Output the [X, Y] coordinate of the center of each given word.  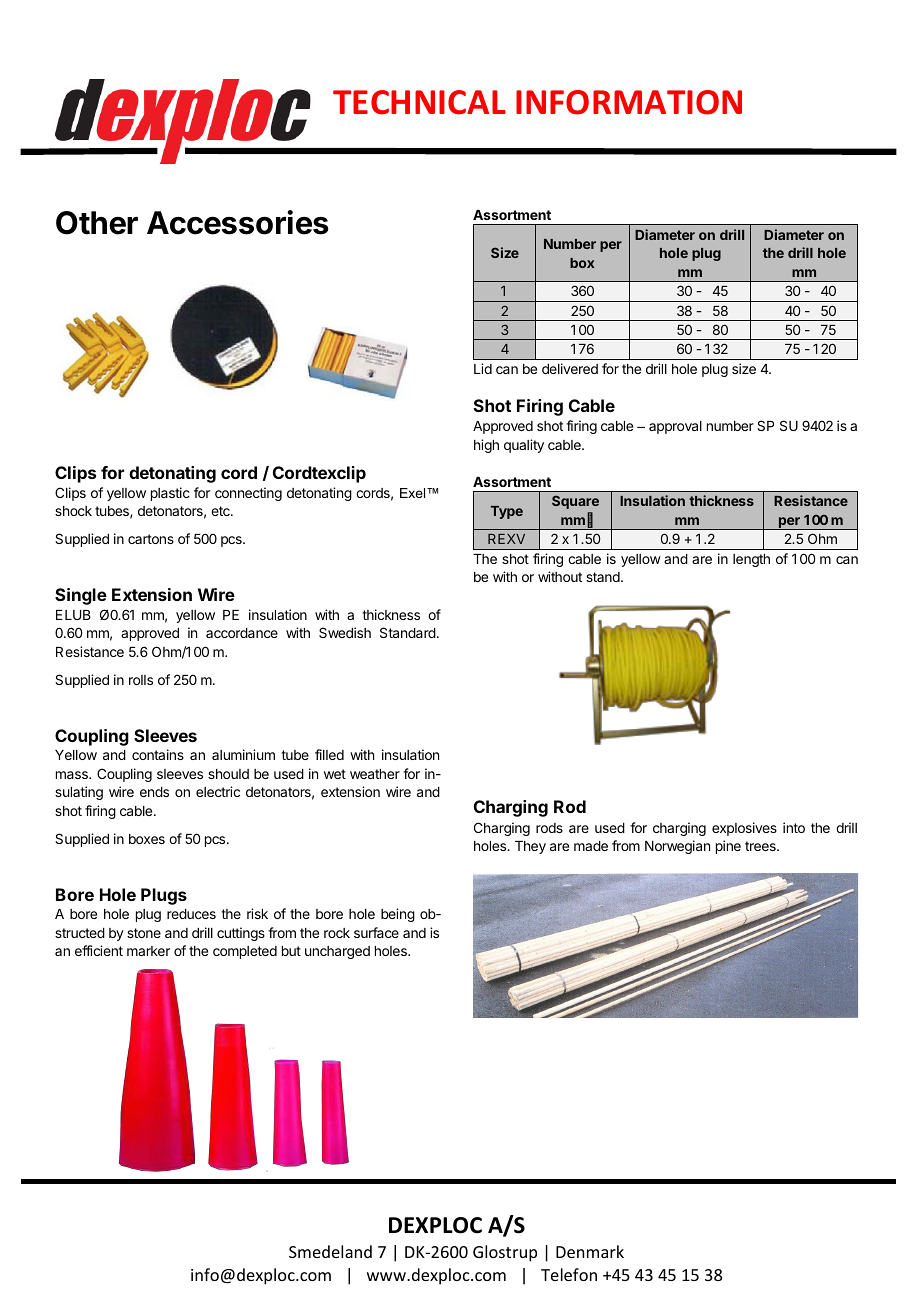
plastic [170, 494]
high [486, 446]
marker [148, 951]
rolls [141, 680]
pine [728, 847]
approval [675, 427]
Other [97, 223]
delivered [570, 368]
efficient [99, 950]
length [751, 560]
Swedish [345, 632]
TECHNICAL [419, 102]
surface [376, 932]
